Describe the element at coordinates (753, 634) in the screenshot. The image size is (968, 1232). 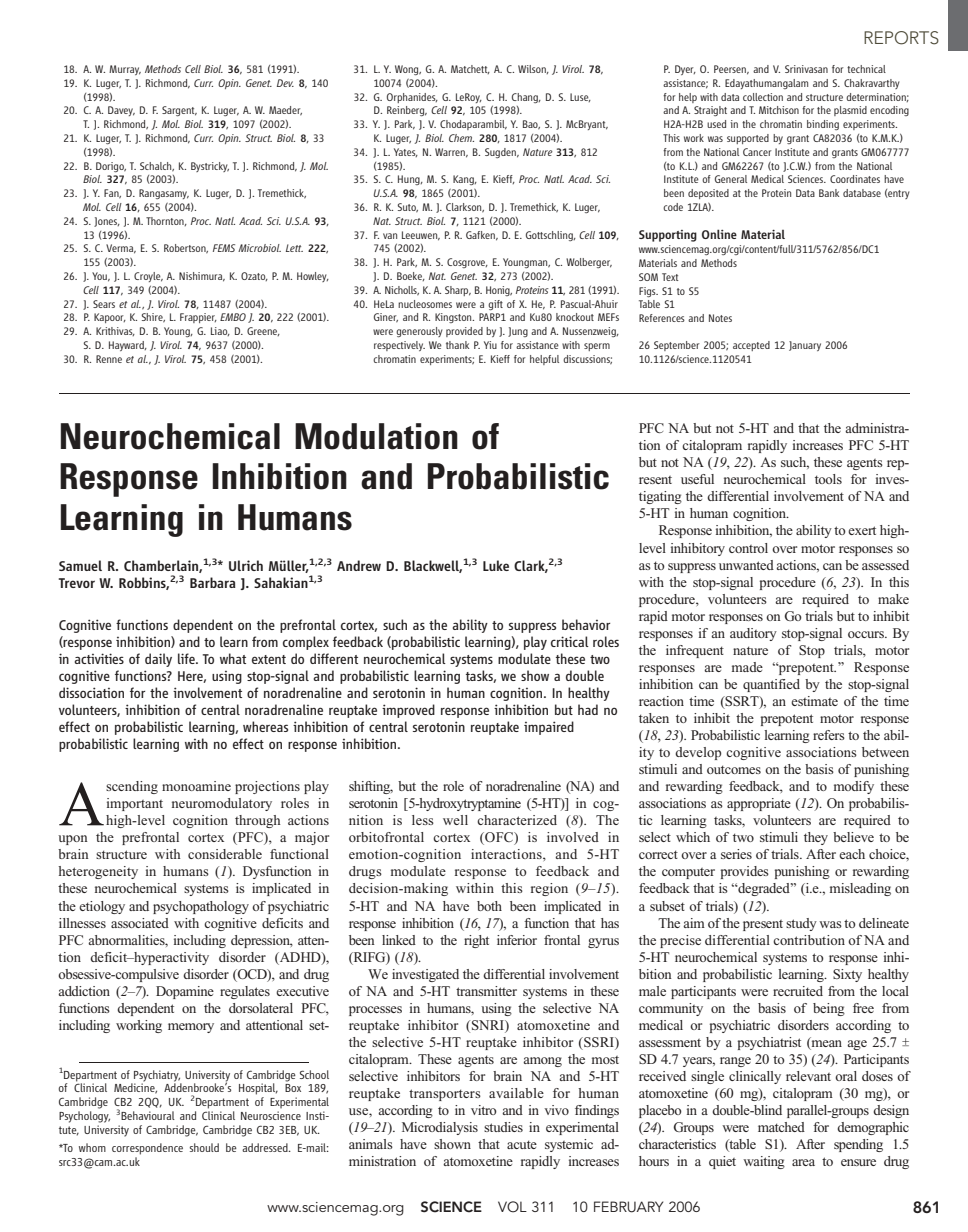
I see `auditory` at that location.
